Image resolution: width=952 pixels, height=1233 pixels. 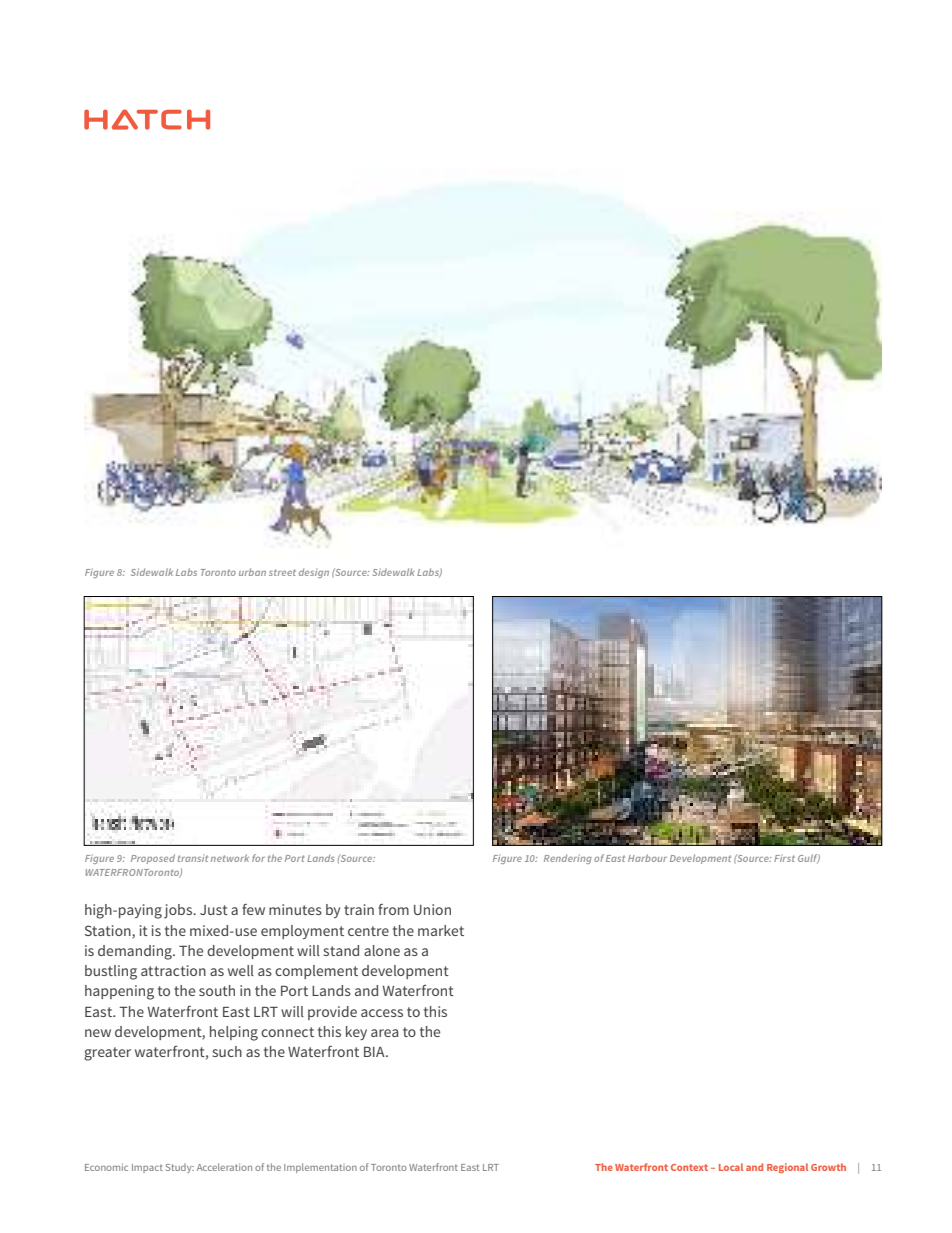 What do you see at coordinates (282, 572) in the screenshot?
I see `street` at bounding box center [282, 572].
